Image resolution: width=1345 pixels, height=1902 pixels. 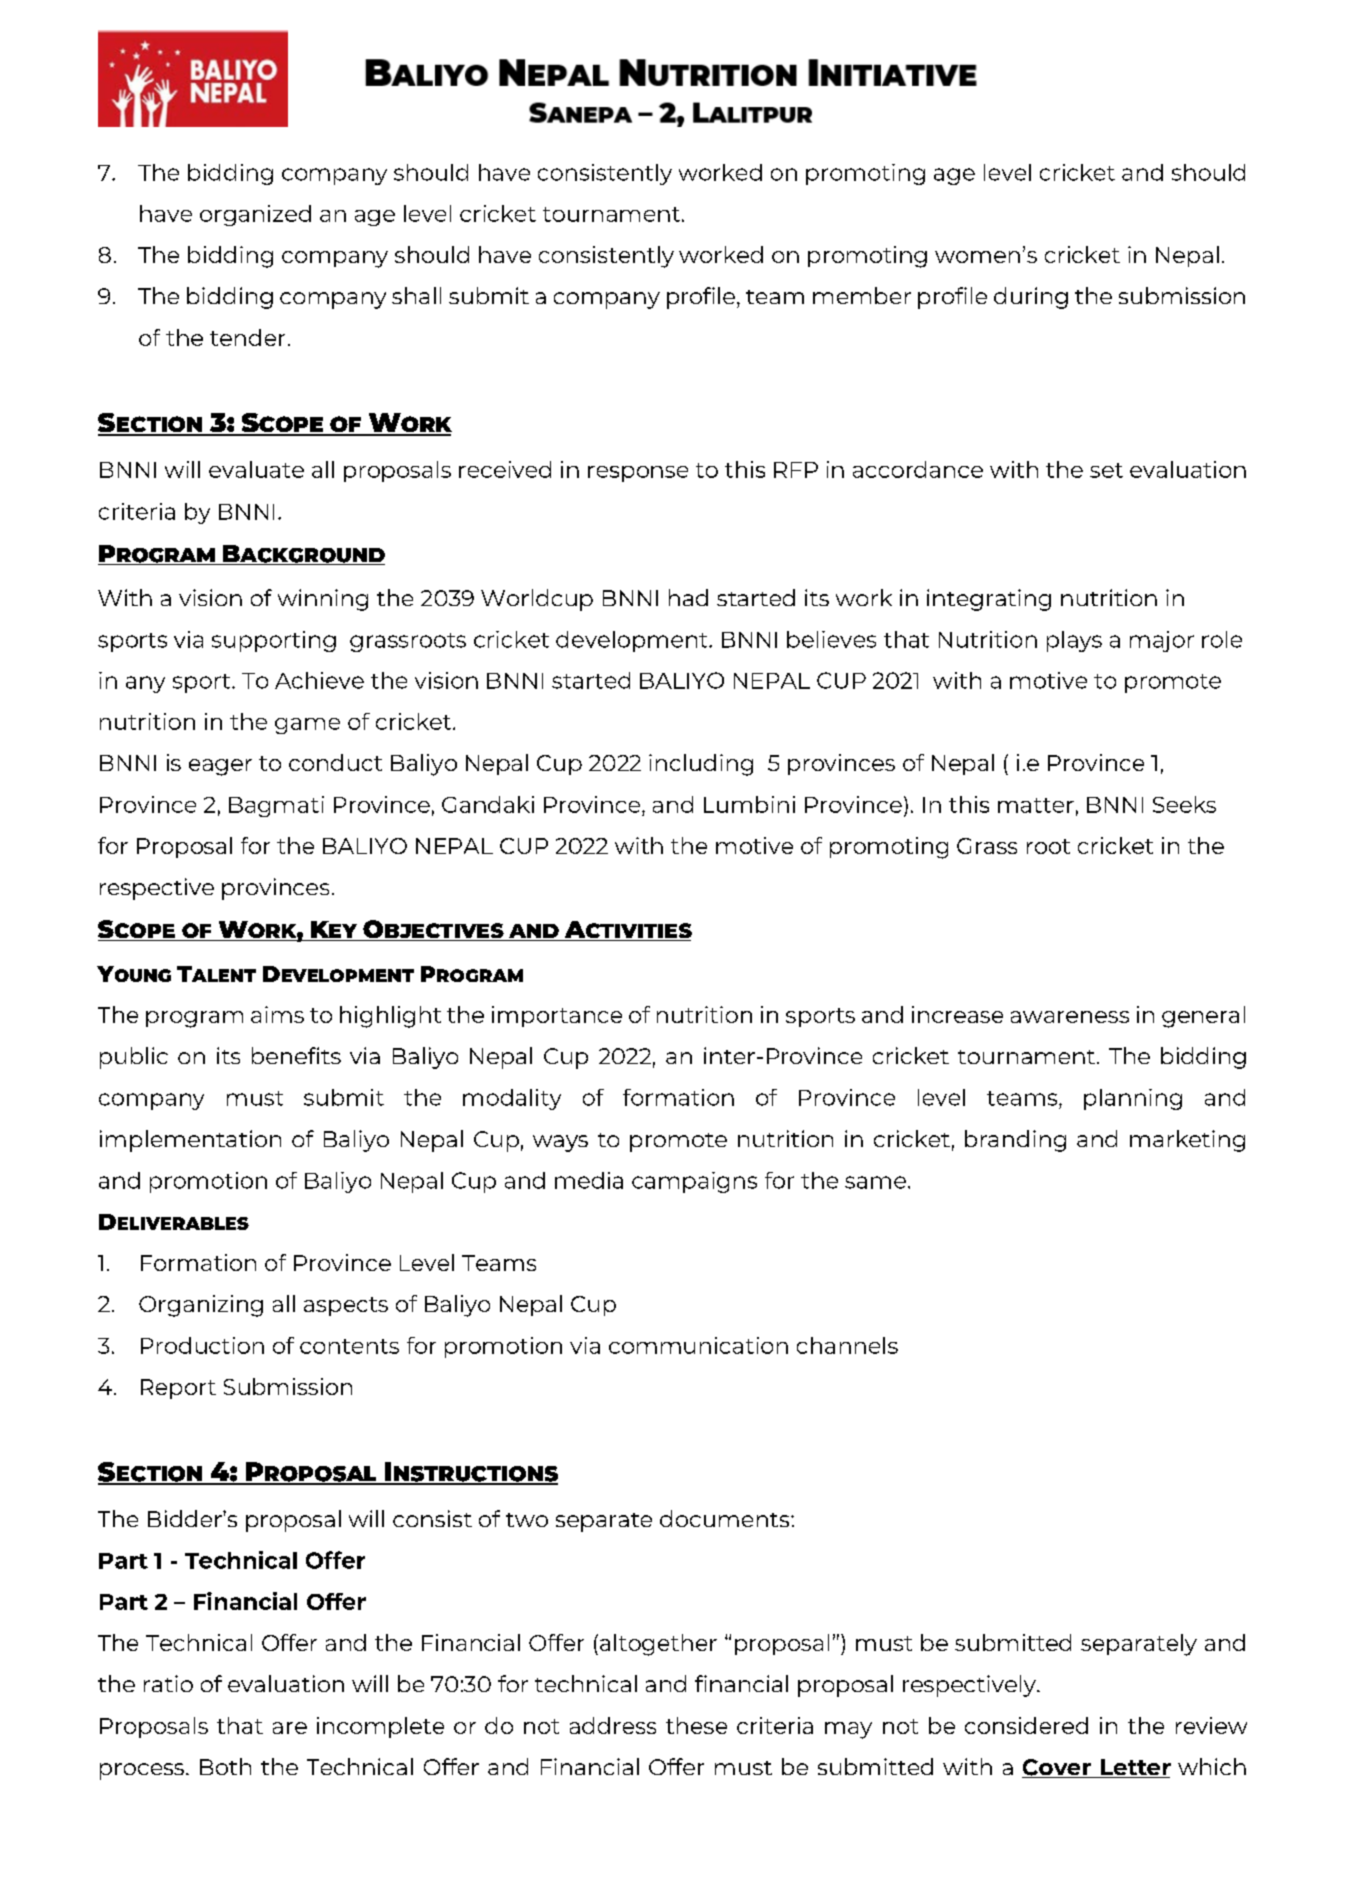 What do you see at coordinates (1031, 298) in the screenshot?
I see `during` at bounding box center [1031, 298].
